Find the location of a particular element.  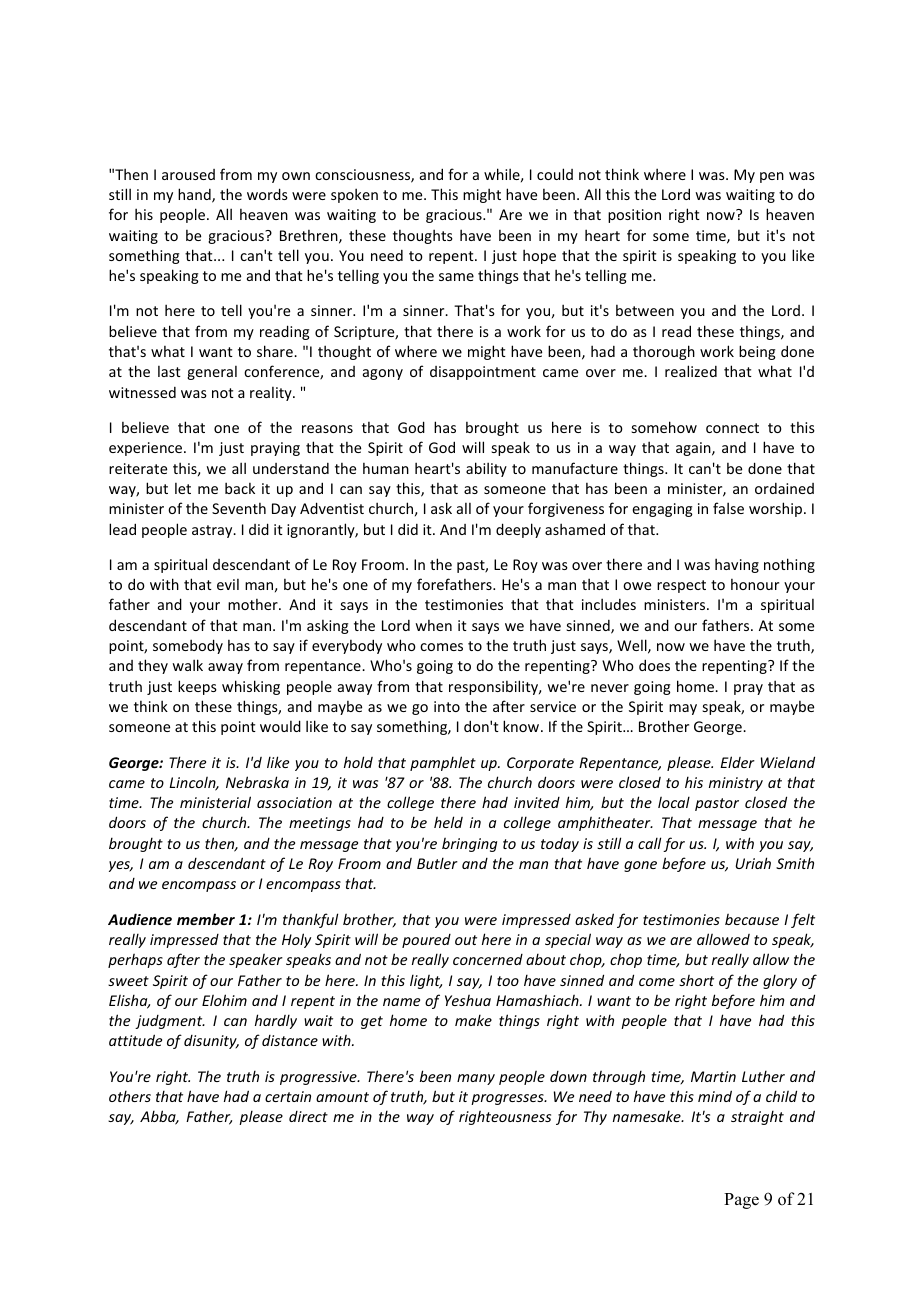

keeps is located at coordinates (197, 687).
